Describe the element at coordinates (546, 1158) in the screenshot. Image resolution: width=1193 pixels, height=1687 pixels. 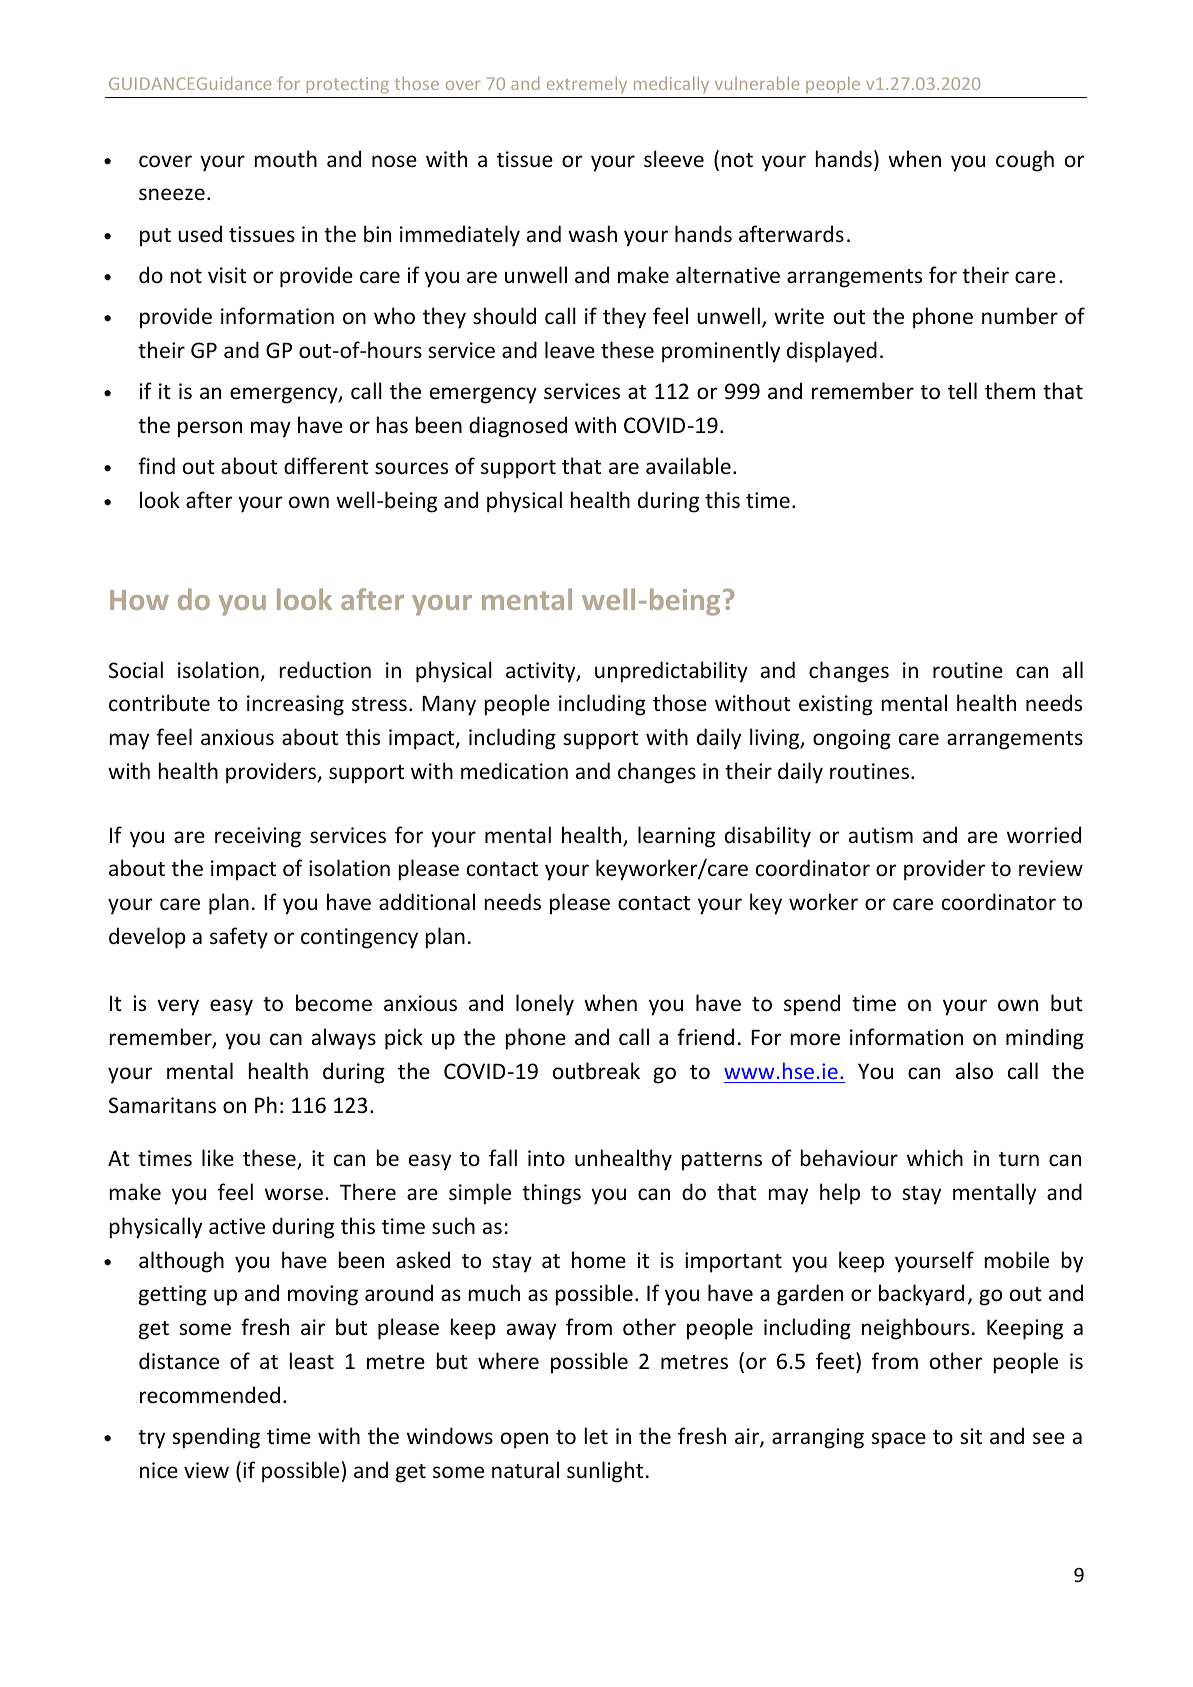
I see `into` at that location.
